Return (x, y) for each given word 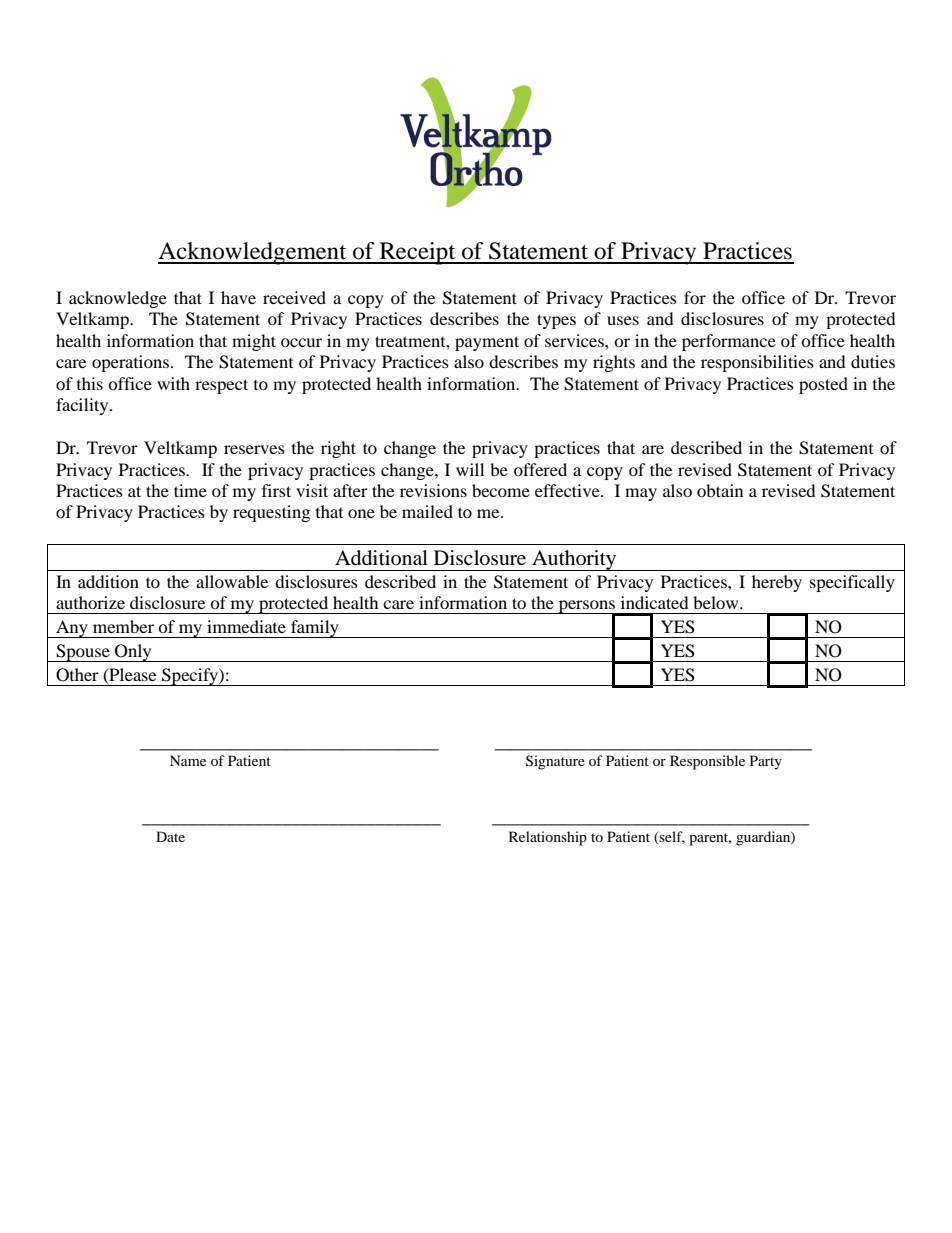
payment (487, 343)
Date (170, 836)
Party (766, 762)
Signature (555, 762)
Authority (574, 560)
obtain (720, 490)
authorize (90, 602)
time (190, 490)
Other (77, 675)
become (501, 490)
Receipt (417, 253)
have (238, 297)
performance (729, 342)
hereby (777, 583)
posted (823, 385)
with (173, 383)
